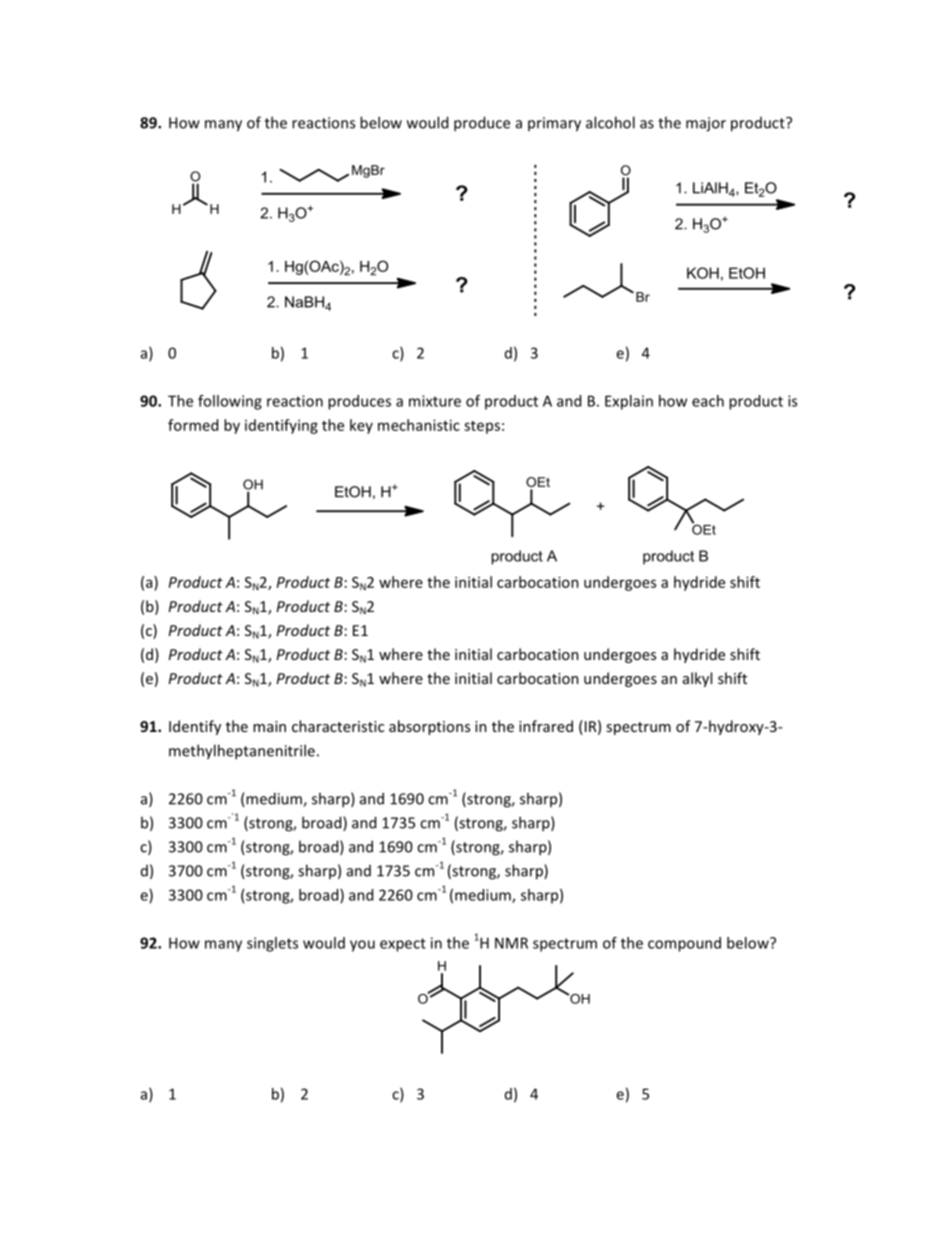 The height and width of the screenshot is (1233, 952). I want to click on alcohol, so click(610, 122).
